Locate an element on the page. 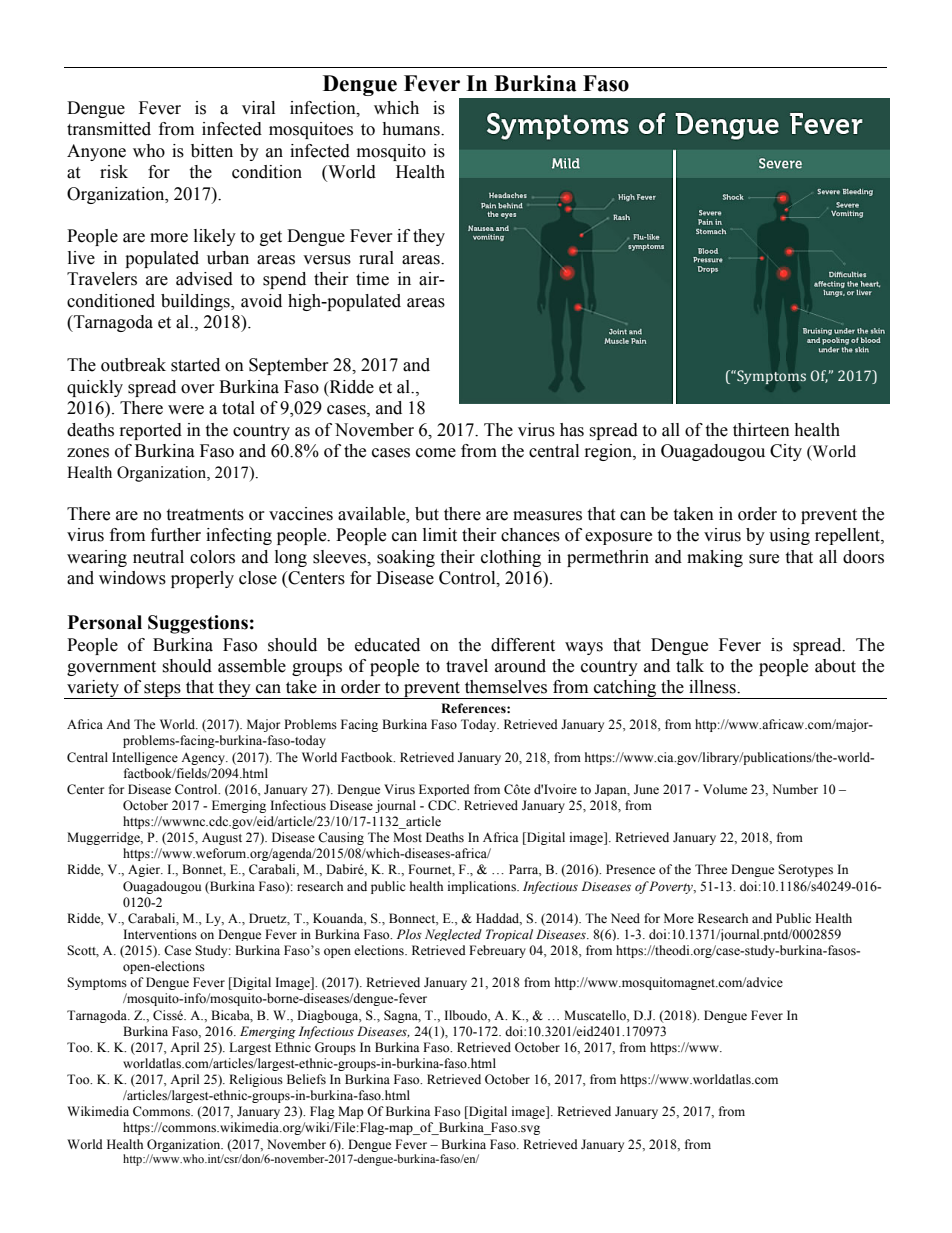 The image size is (952, 1233). bitten is located at coordinates (212, 151).
